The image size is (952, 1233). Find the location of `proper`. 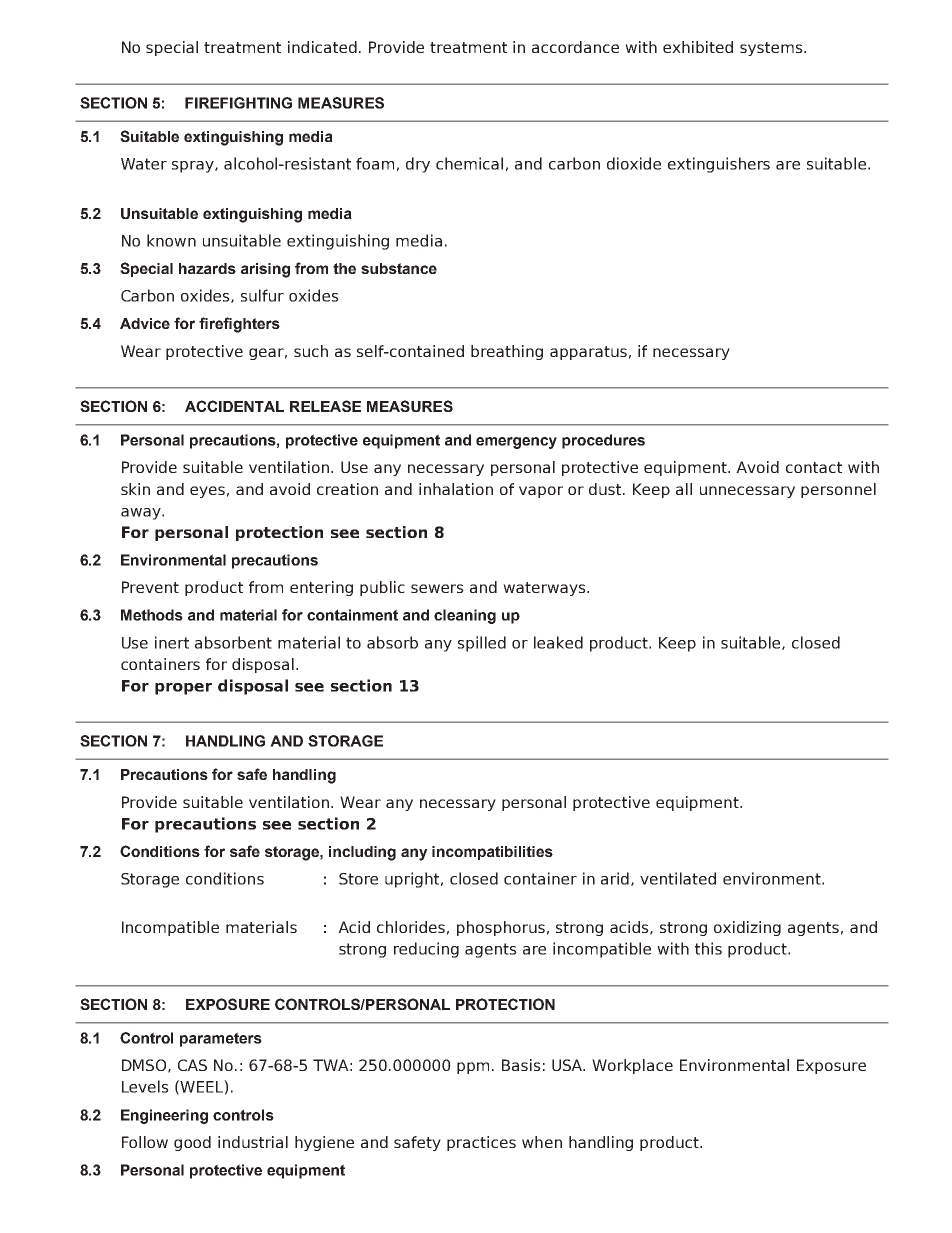

proper is located at coordinates (183, 689).
